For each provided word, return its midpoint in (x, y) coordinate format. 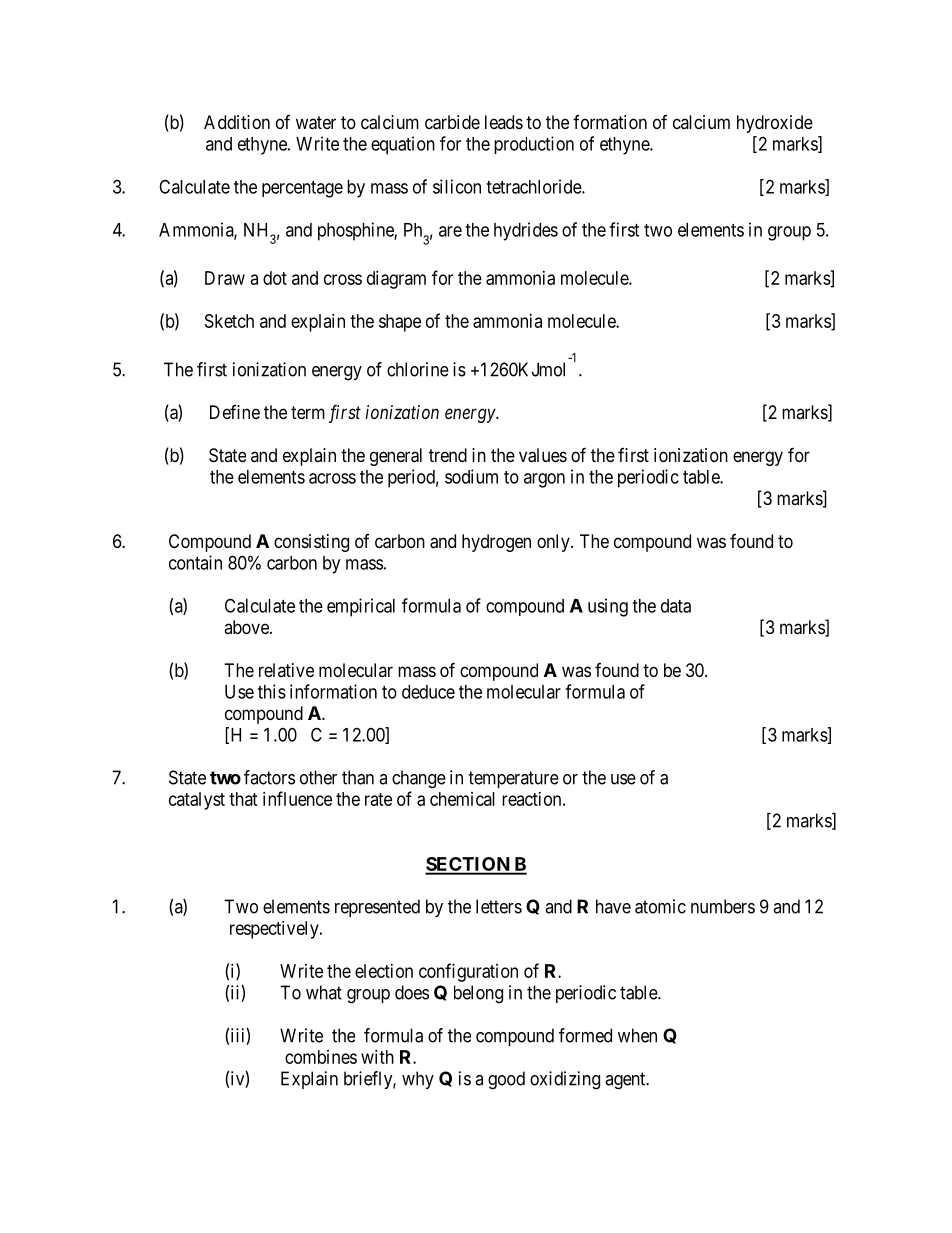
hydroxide (775, 124)
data (676, 606)
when (637, 1035)
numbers (723, 906)
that (243, 799)
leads (504, 122)
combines (321, 1057)
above (247, 627)
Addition (237, 122)
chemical (462, 799)
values (543, 455)
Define (235, 412)
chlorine (418, 369)
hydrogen (496, 543)
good (506, 1080)
